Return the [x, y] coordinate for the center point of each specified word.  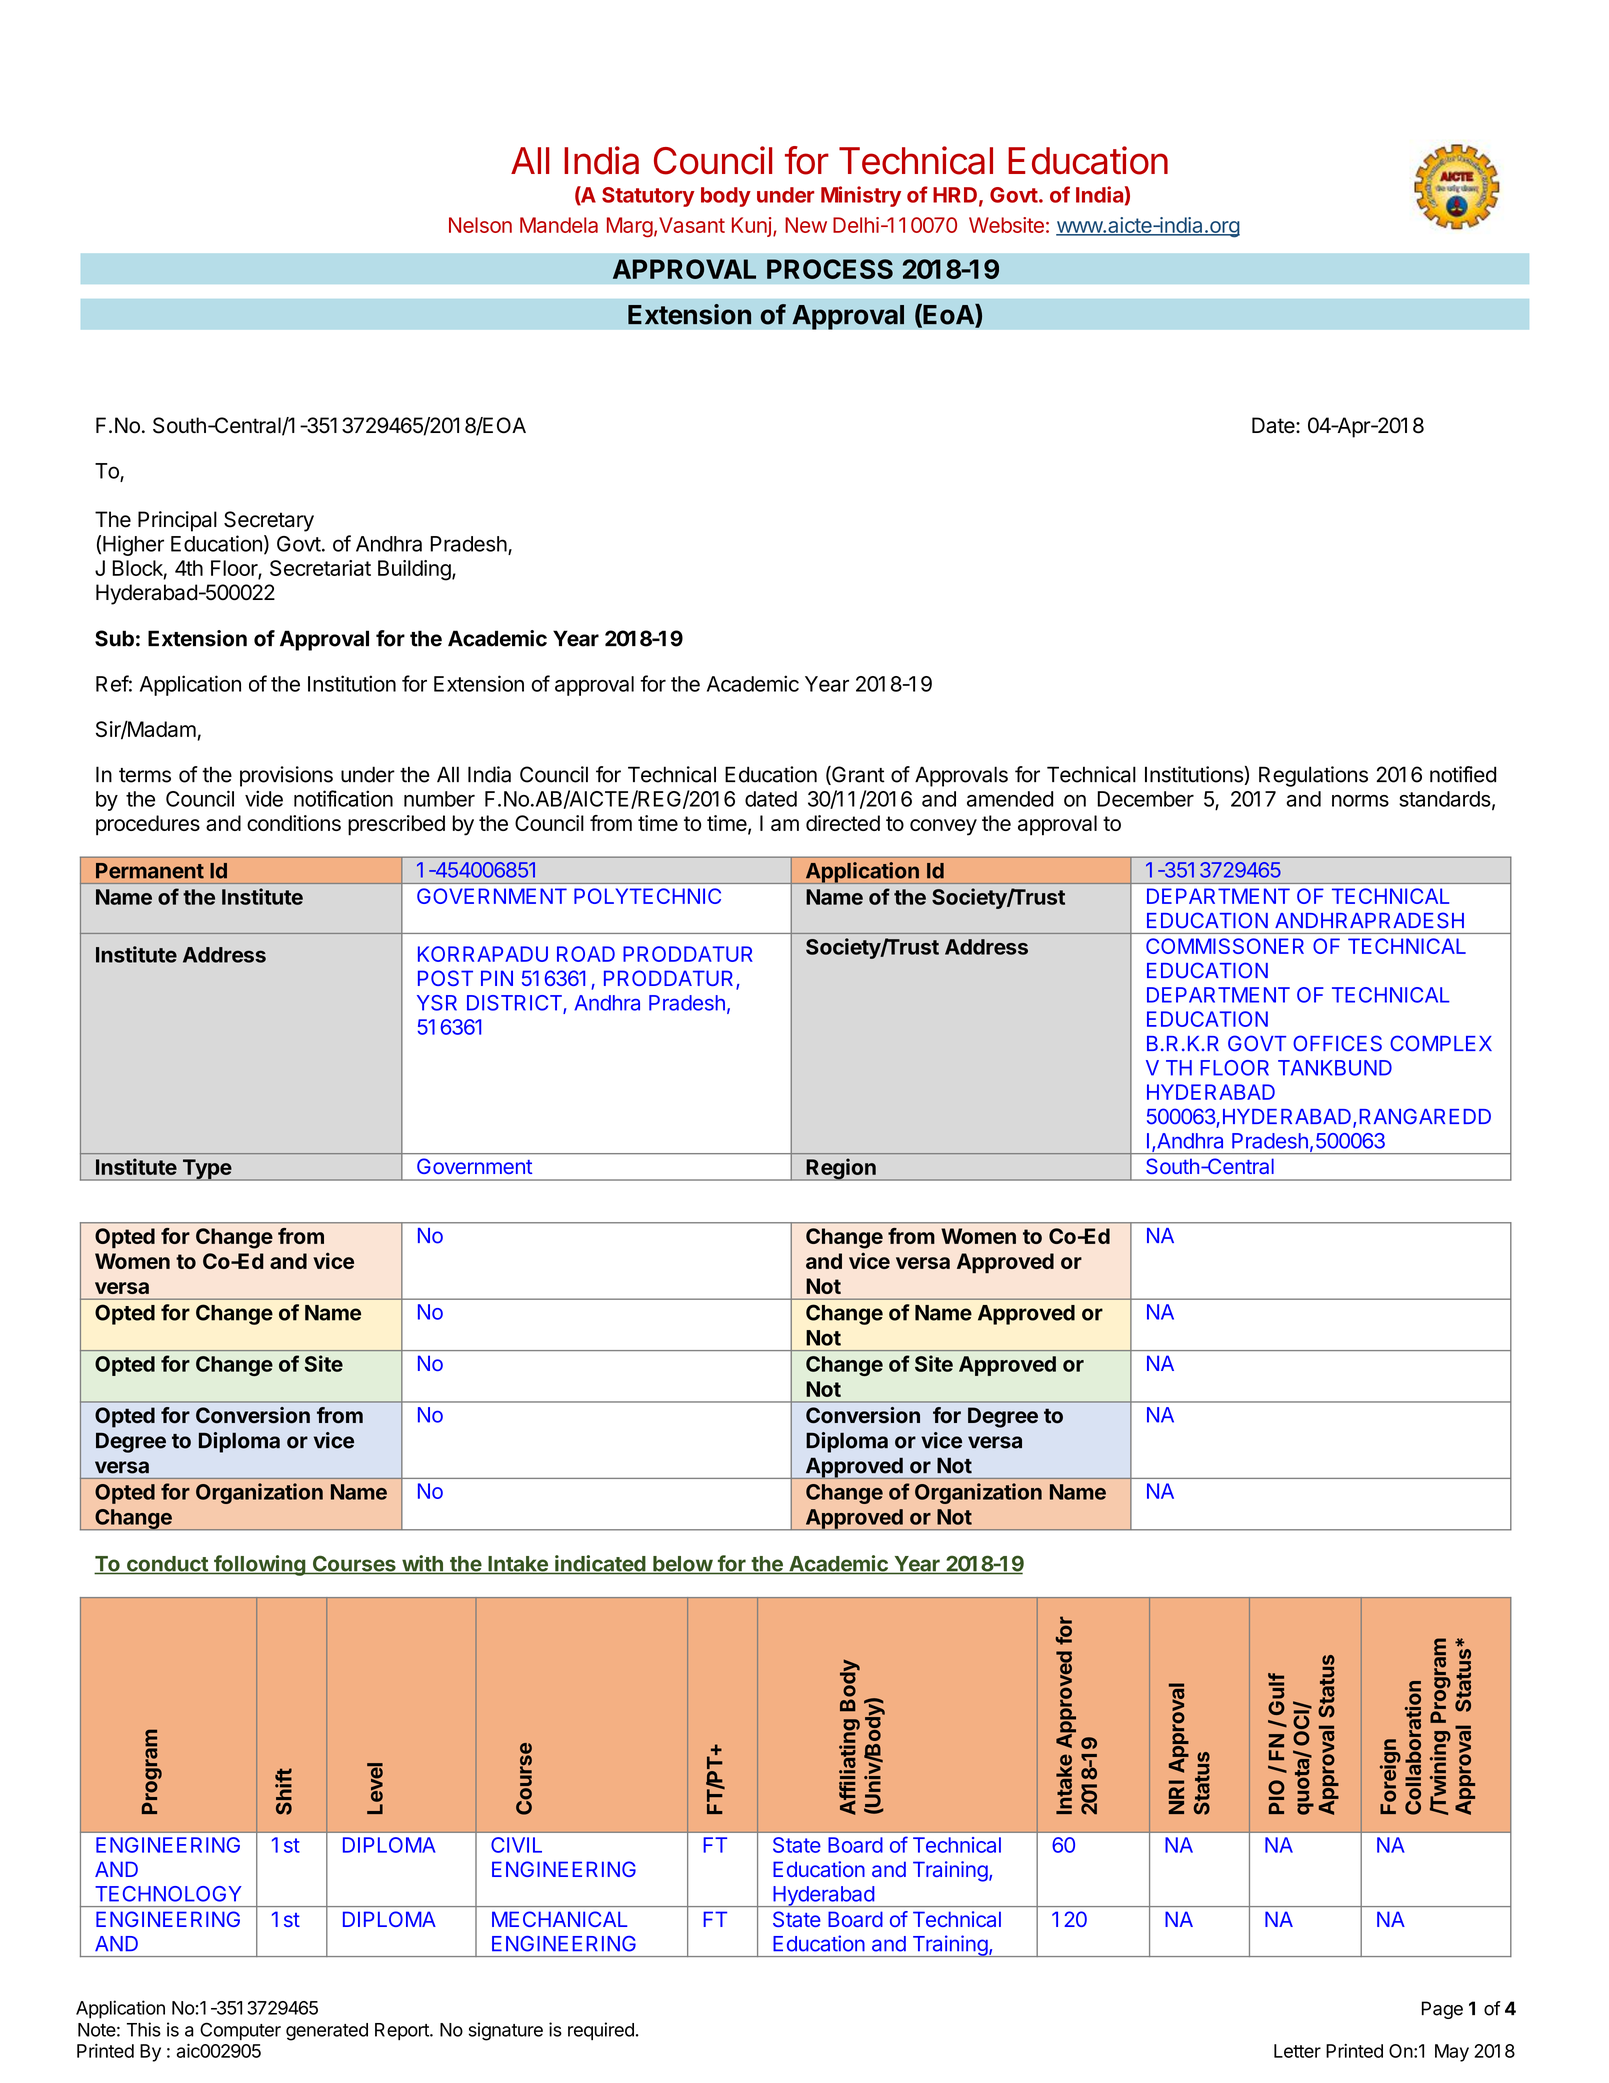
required [601, 2031]
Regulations [1313, 776]
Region [841, 1169]
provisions [286, 776]
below [682, 1565]
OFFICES [1337, 1043]
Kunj [752, 227]
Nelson [480, 225]
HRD [955, 195]
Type [206, 1170]
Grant [857, 775]
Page [1442, 2010]
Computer [240, 2031]
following [259, 1565]
